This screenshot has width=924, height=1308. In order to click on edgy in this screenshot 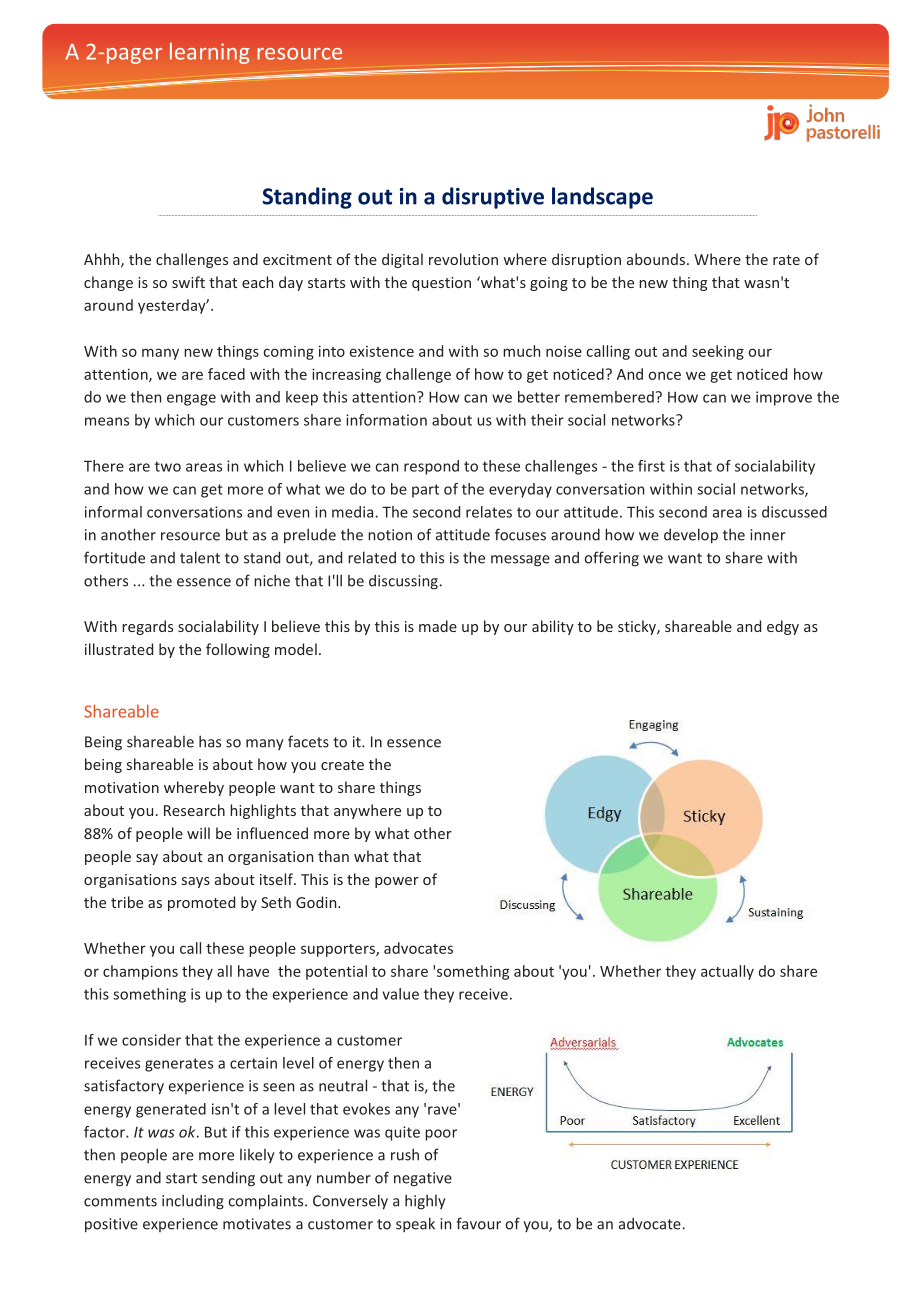, I will do `click(783, 627)`.
